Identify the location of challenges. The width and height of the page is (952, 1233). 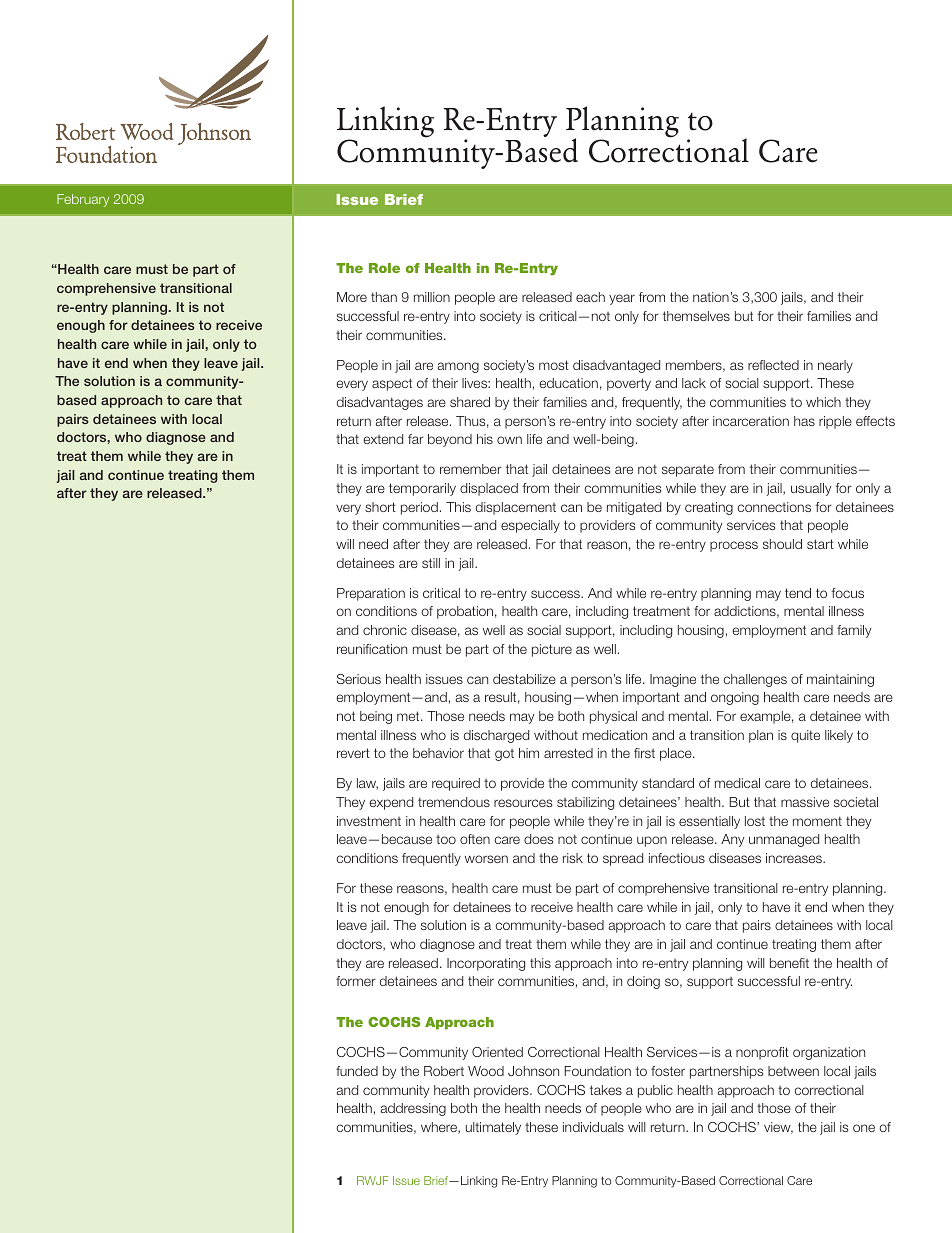
(755, 680).
